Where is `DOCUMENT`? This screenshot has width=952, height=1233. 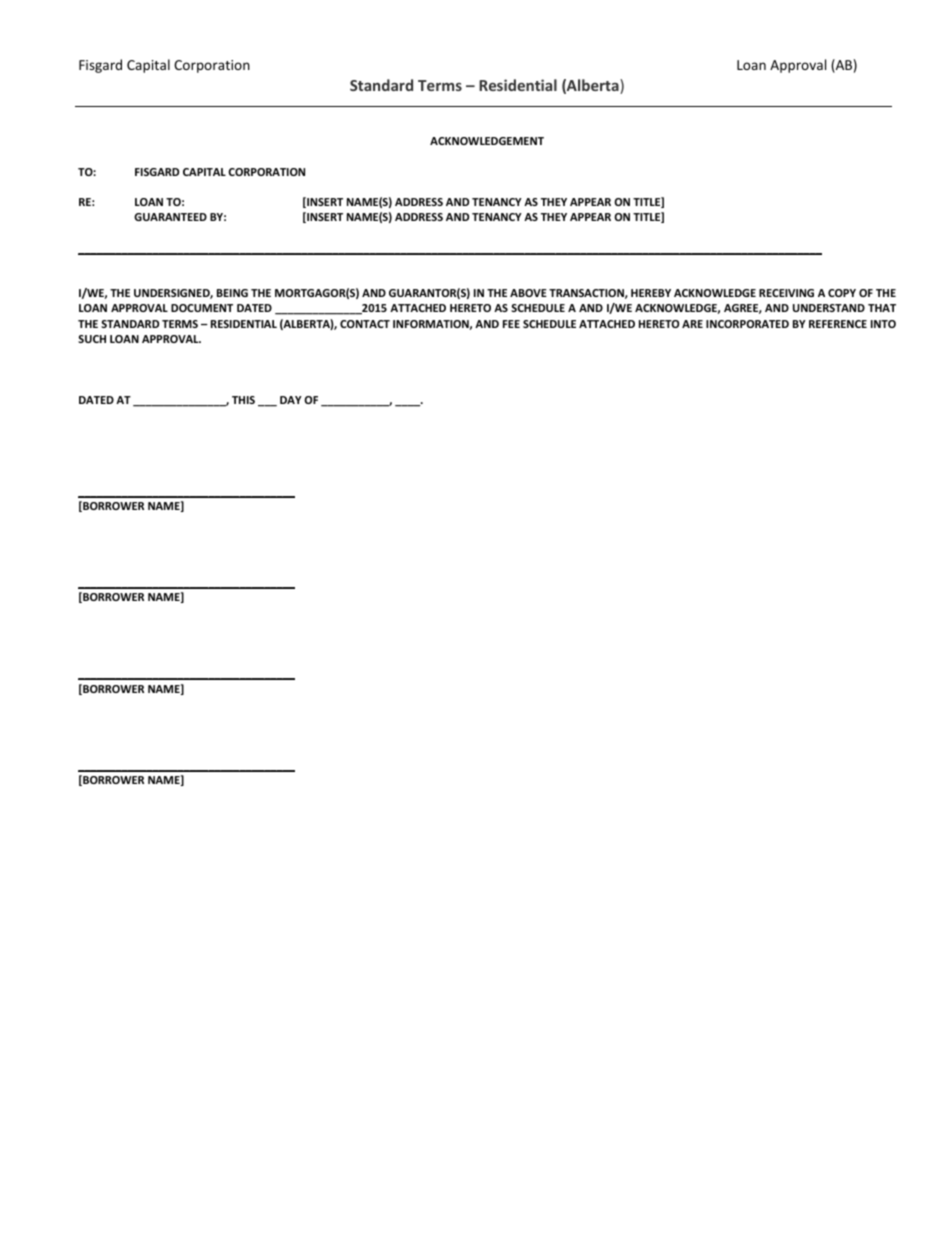
DOCUMENT is located at coordinates (202, 308).
